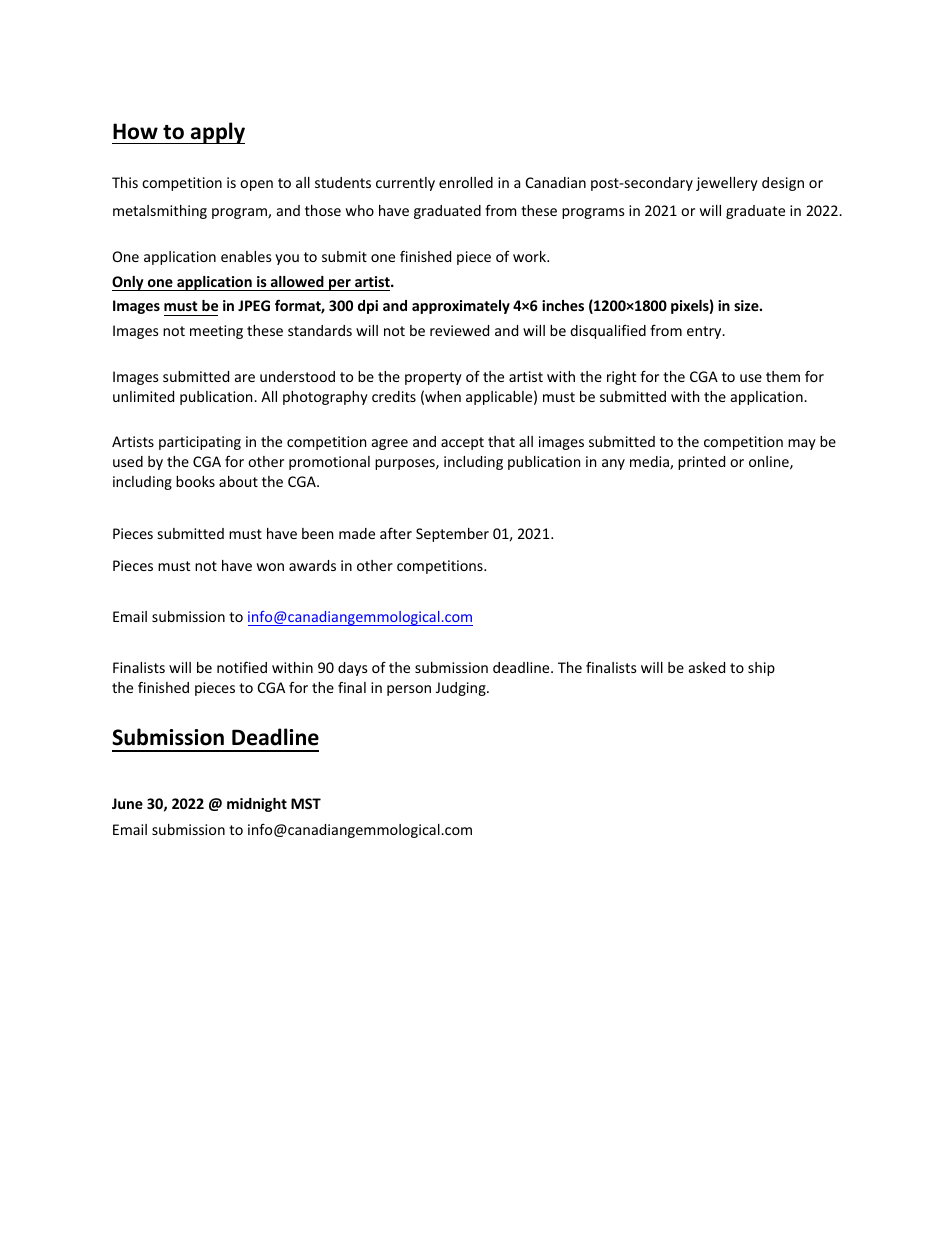  Describe the element at coordinates (462, 443) in the document. I see `accept` at that location.
